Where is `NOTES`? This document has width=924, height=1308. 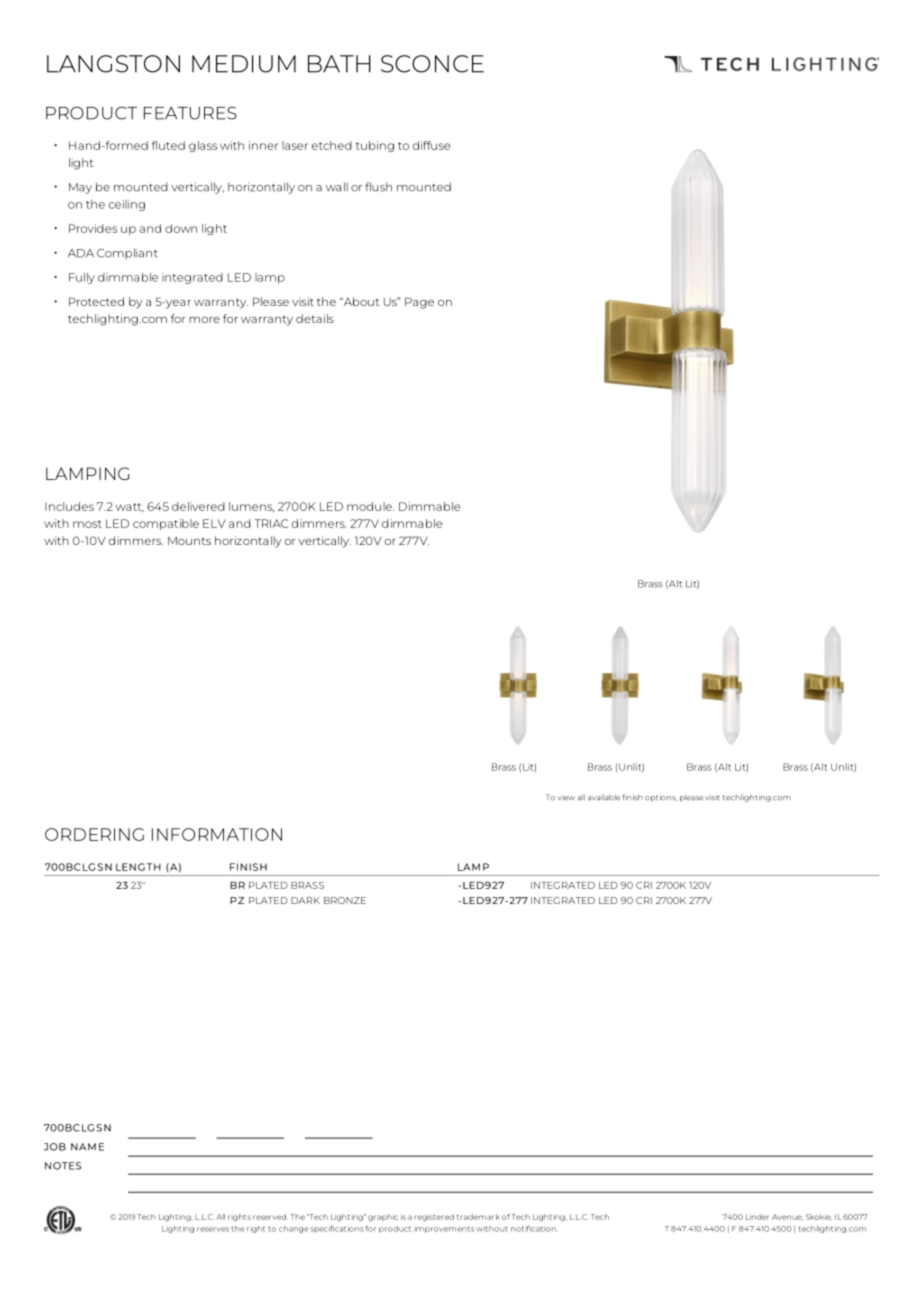
NOTES is located at coordinates (63, 1166).
